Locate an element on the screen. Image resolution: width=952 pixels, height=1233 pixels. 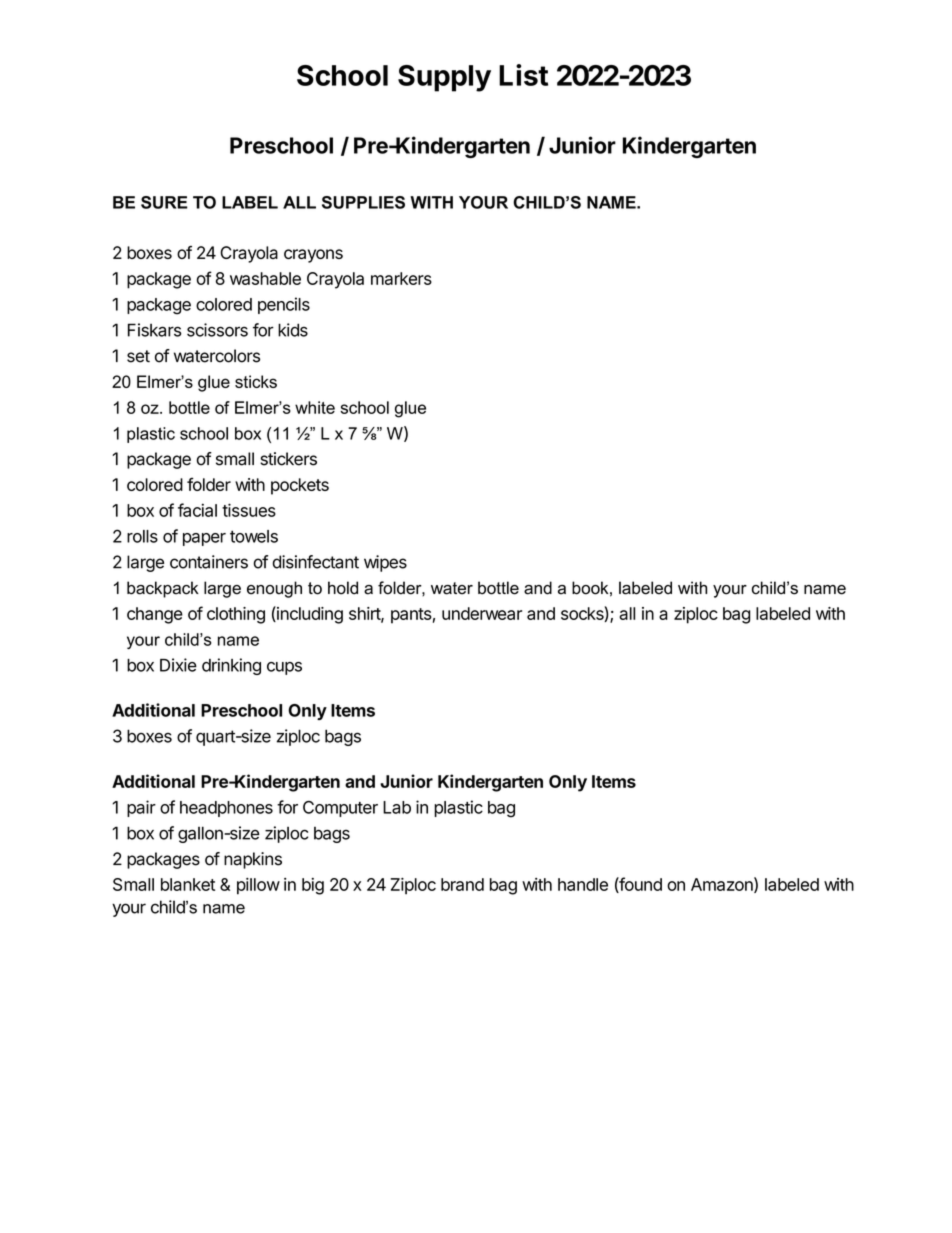
stickers is located at coordinates (288, 459).
